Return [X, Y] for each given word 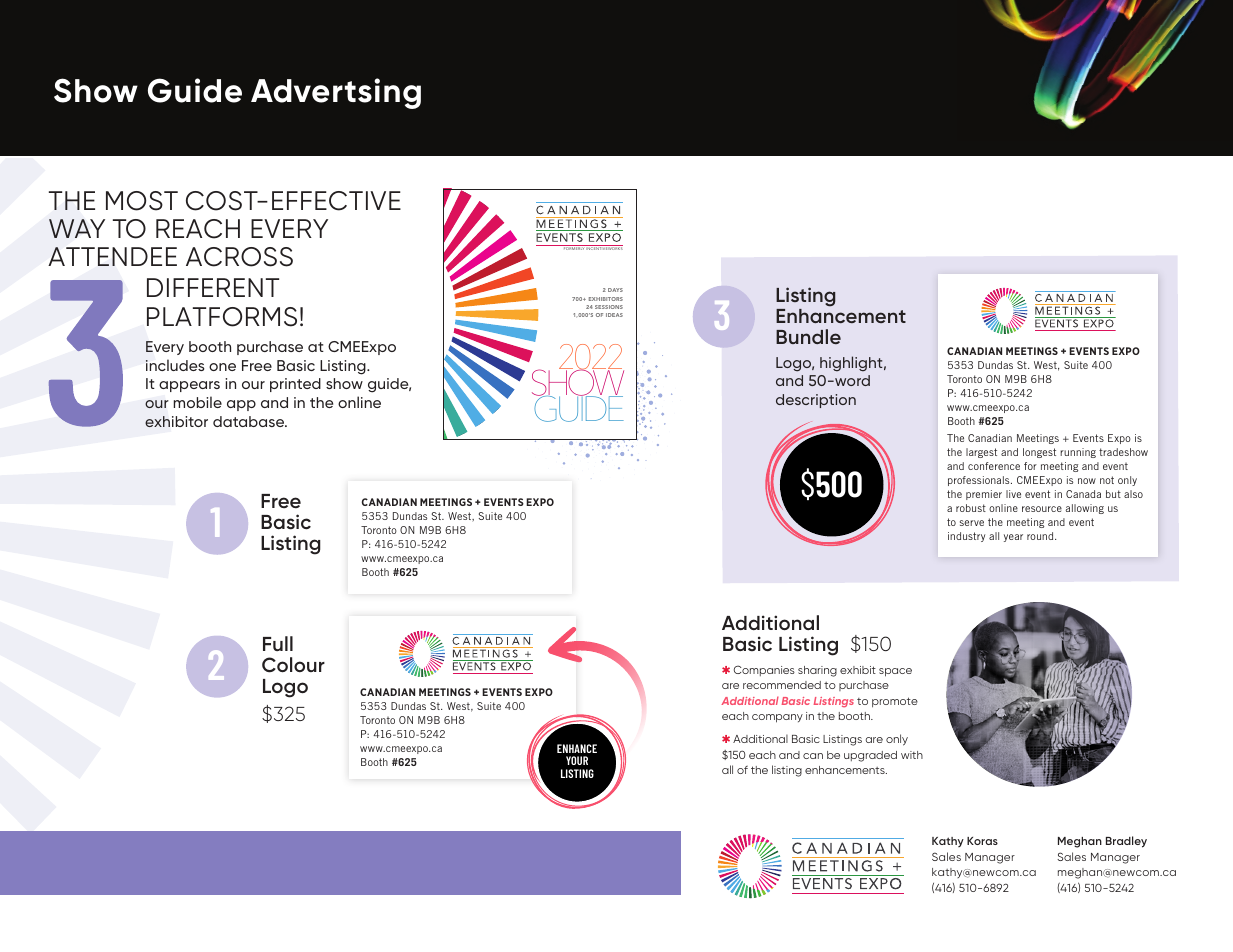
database [250, 421]
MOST [142, 201]
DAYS [615, 290]
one [222, 367]
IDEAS [614, 315]
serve [972, 523]
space [895, 672]
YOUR [577, 760]
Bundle [808, 336]
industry [966, 537]
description [816, 401]
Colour [293, 665]
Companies [764, 670]
